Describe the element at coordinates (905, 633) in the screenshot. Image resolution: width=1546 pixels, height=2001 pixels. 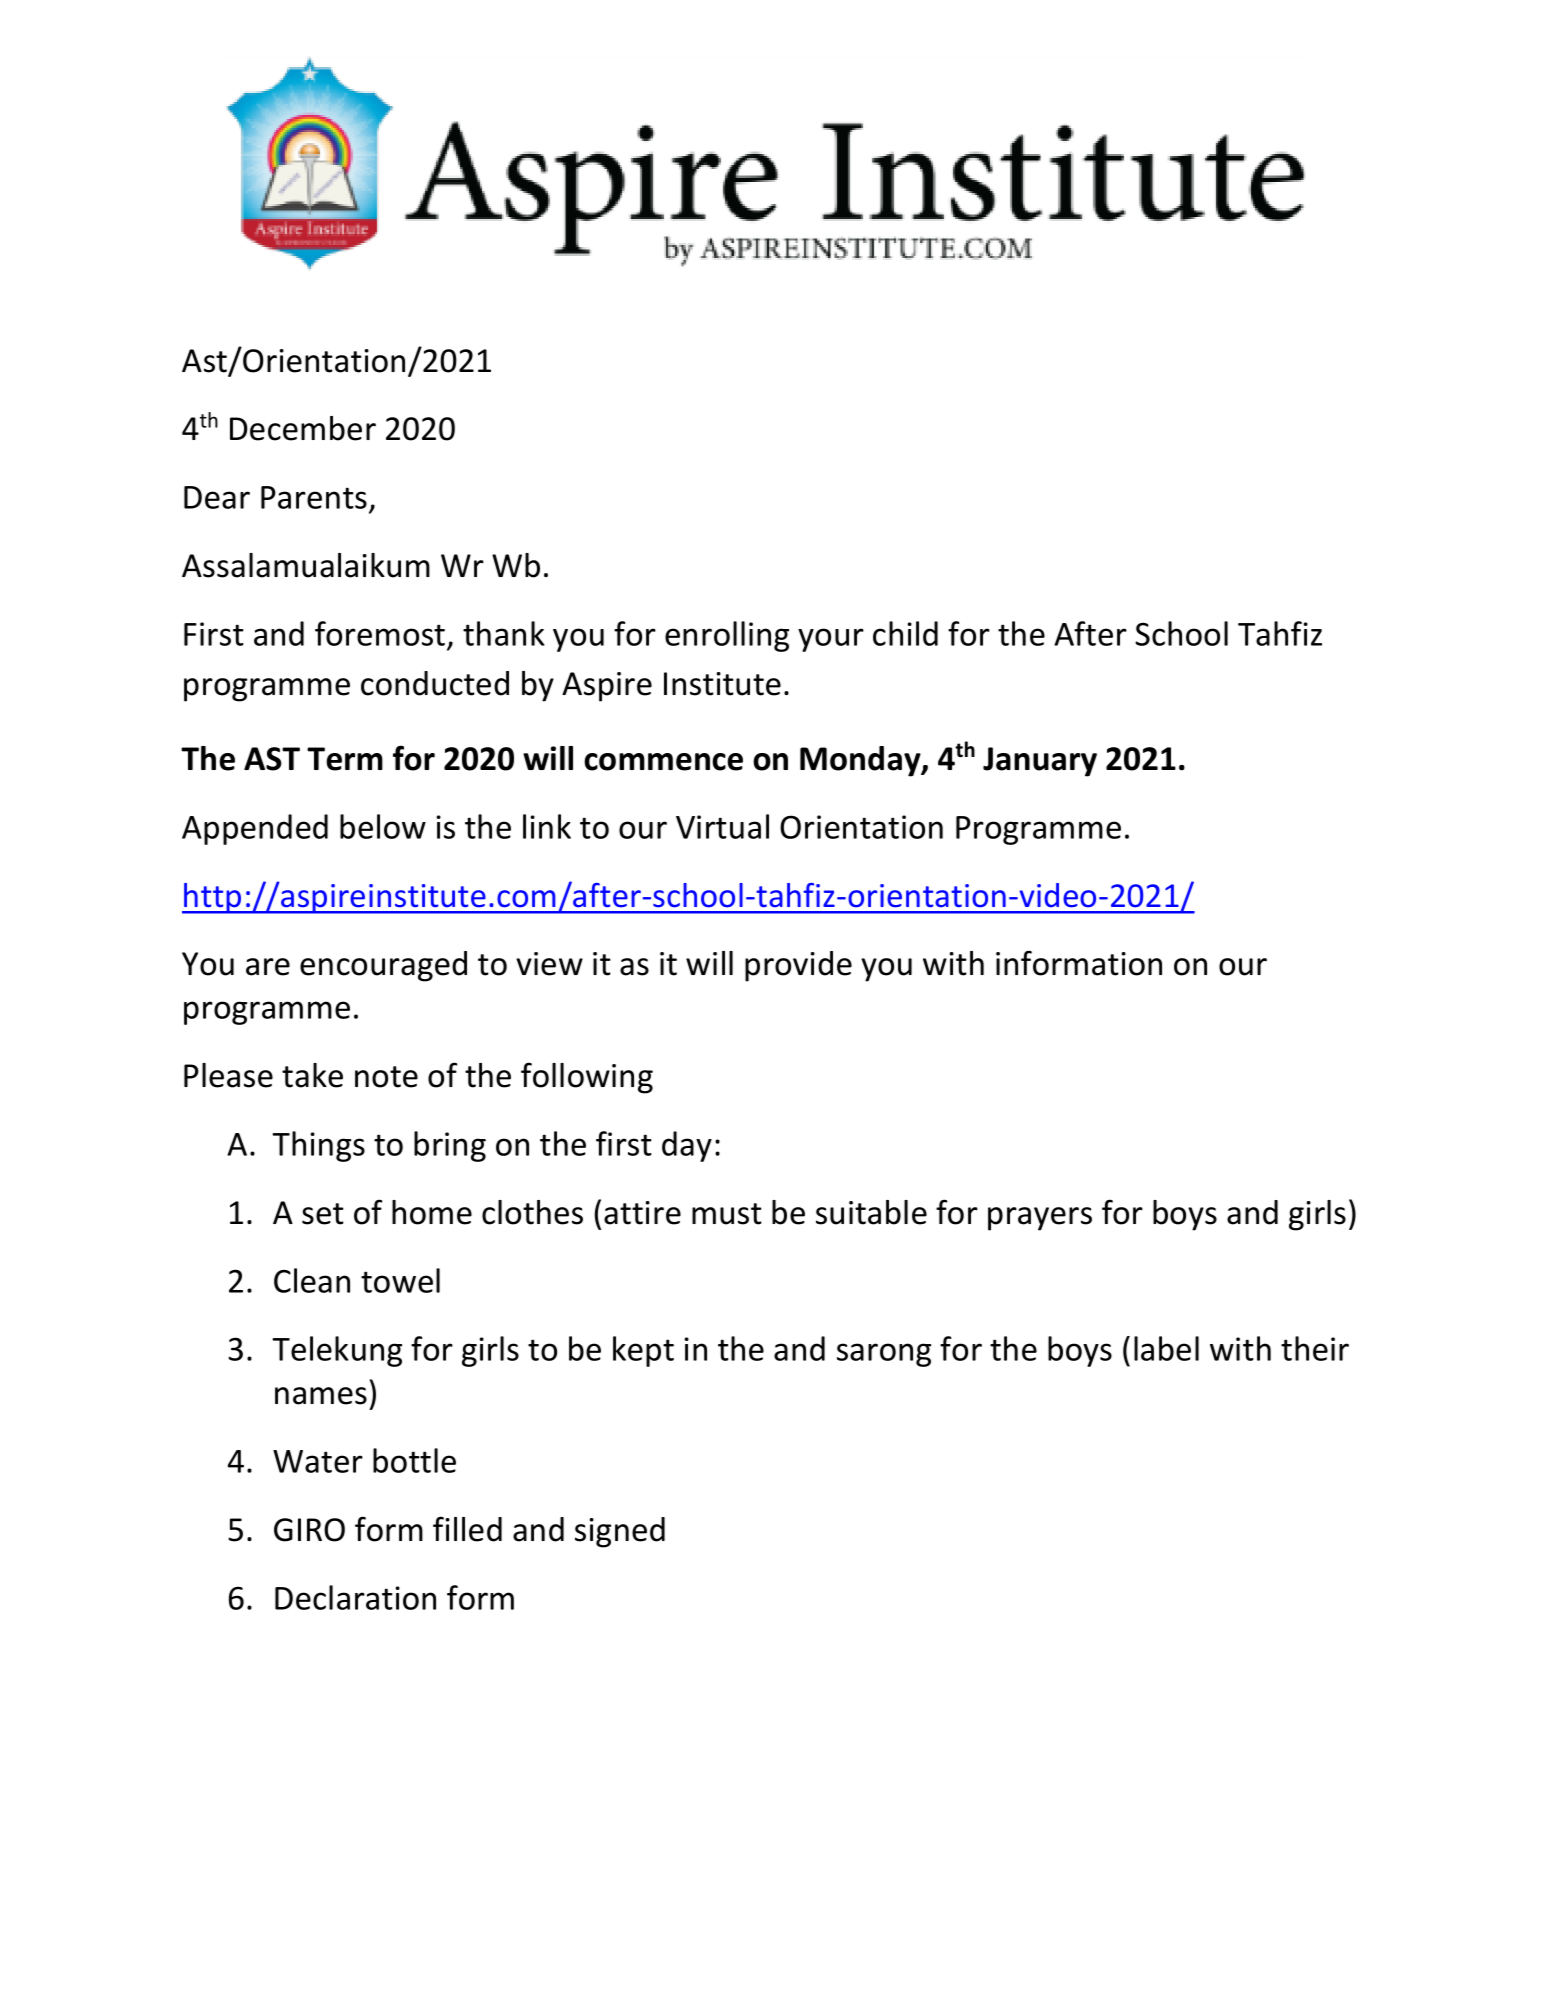
I see `child` at that location.
